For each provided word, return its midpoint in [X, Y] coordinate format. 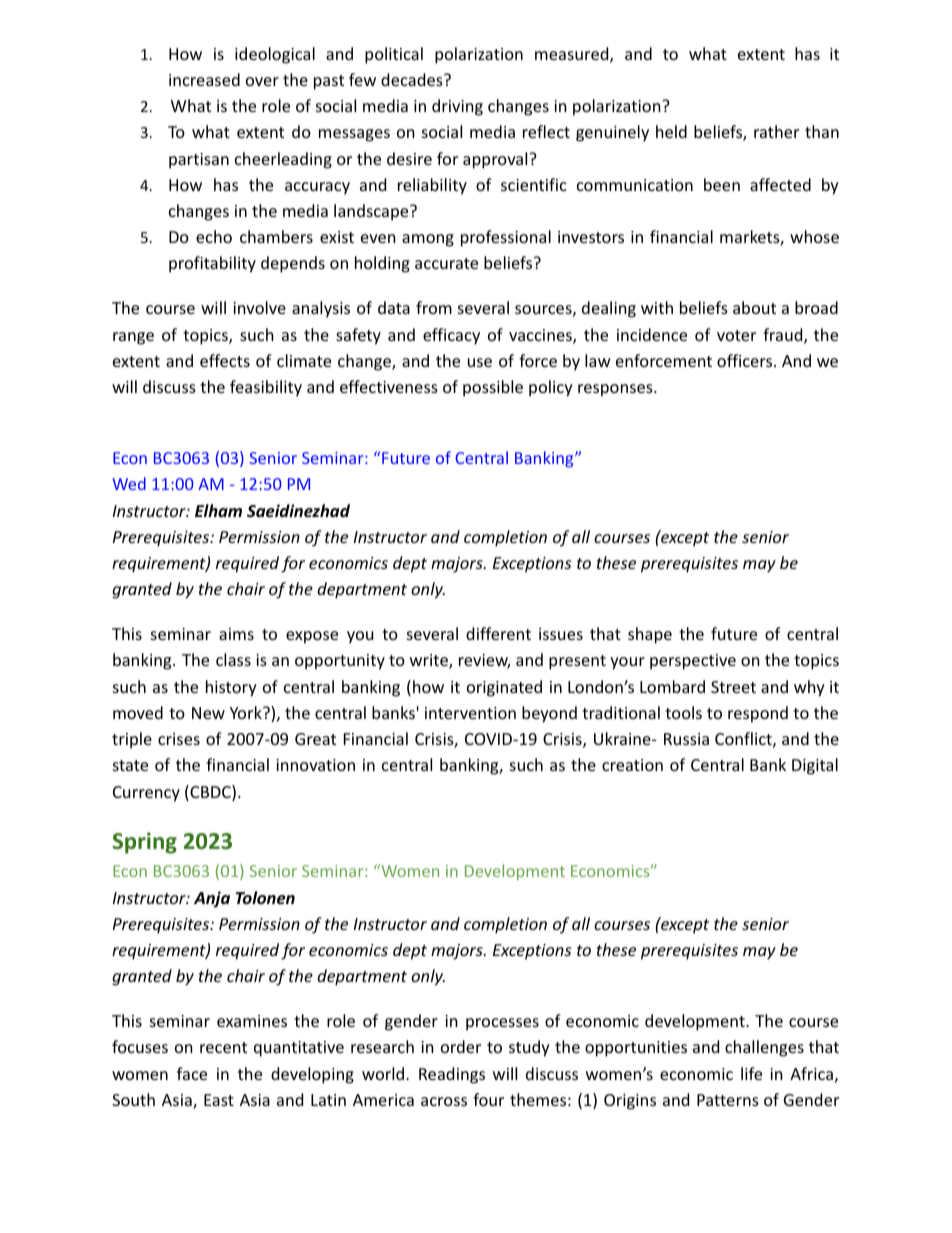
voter [736, 335]
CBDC [210, 793]
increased [204, 79]
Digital [815, 766]
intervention [470, 713]
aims [236, 634]
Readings [452, 1075]
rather [776, 131]
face [192, 1073]
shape [650, 635]
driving [457, 107]
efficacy [451, 336]
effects [225, 360]
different [498, 633]
